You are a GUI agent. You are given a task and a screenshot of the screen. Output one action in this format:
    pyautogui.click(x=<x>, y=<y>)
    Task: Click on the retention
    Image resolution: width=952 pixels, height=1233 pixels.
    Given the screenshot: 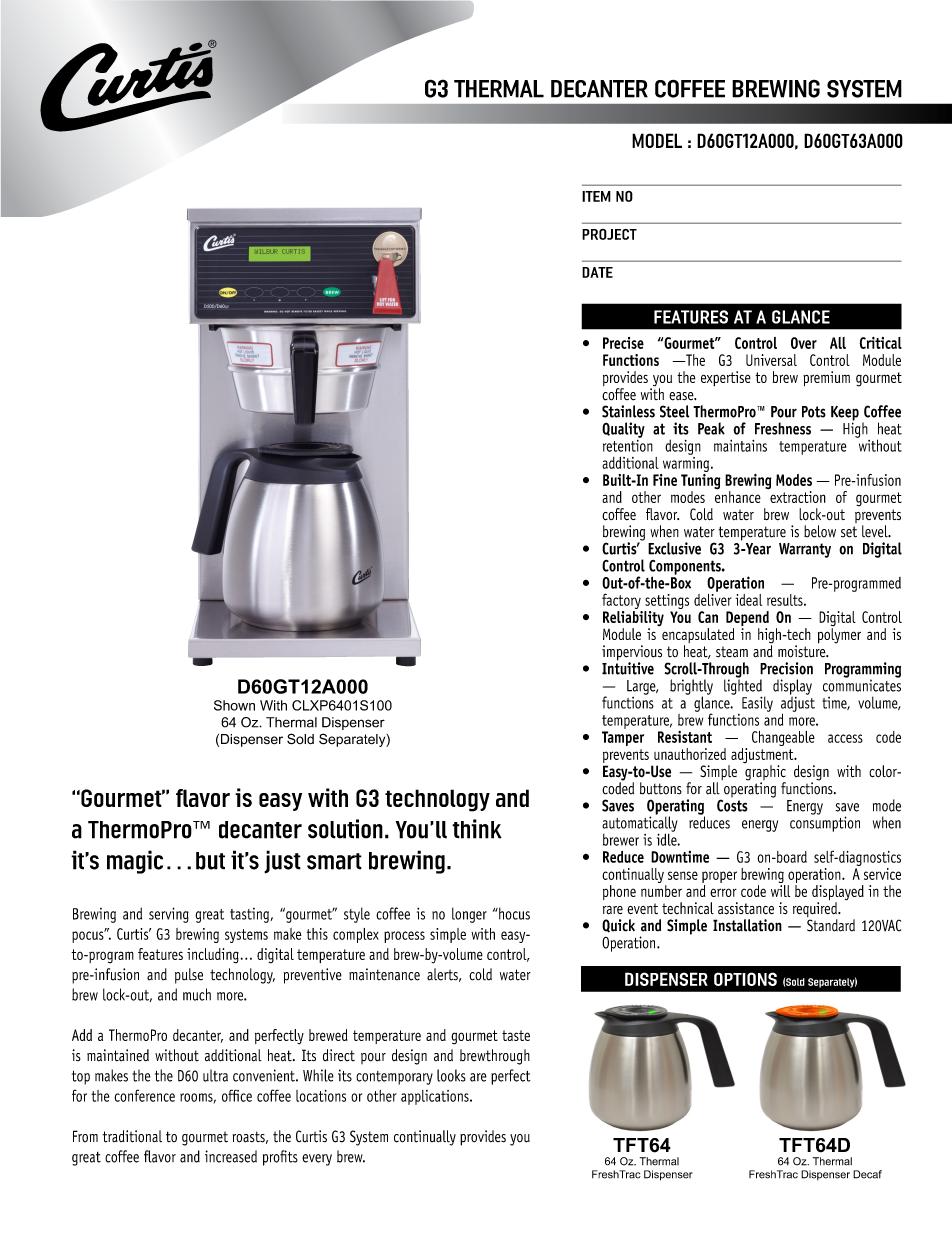 What is the action you would take?
    pyautogui.click(x=628, y=444)
